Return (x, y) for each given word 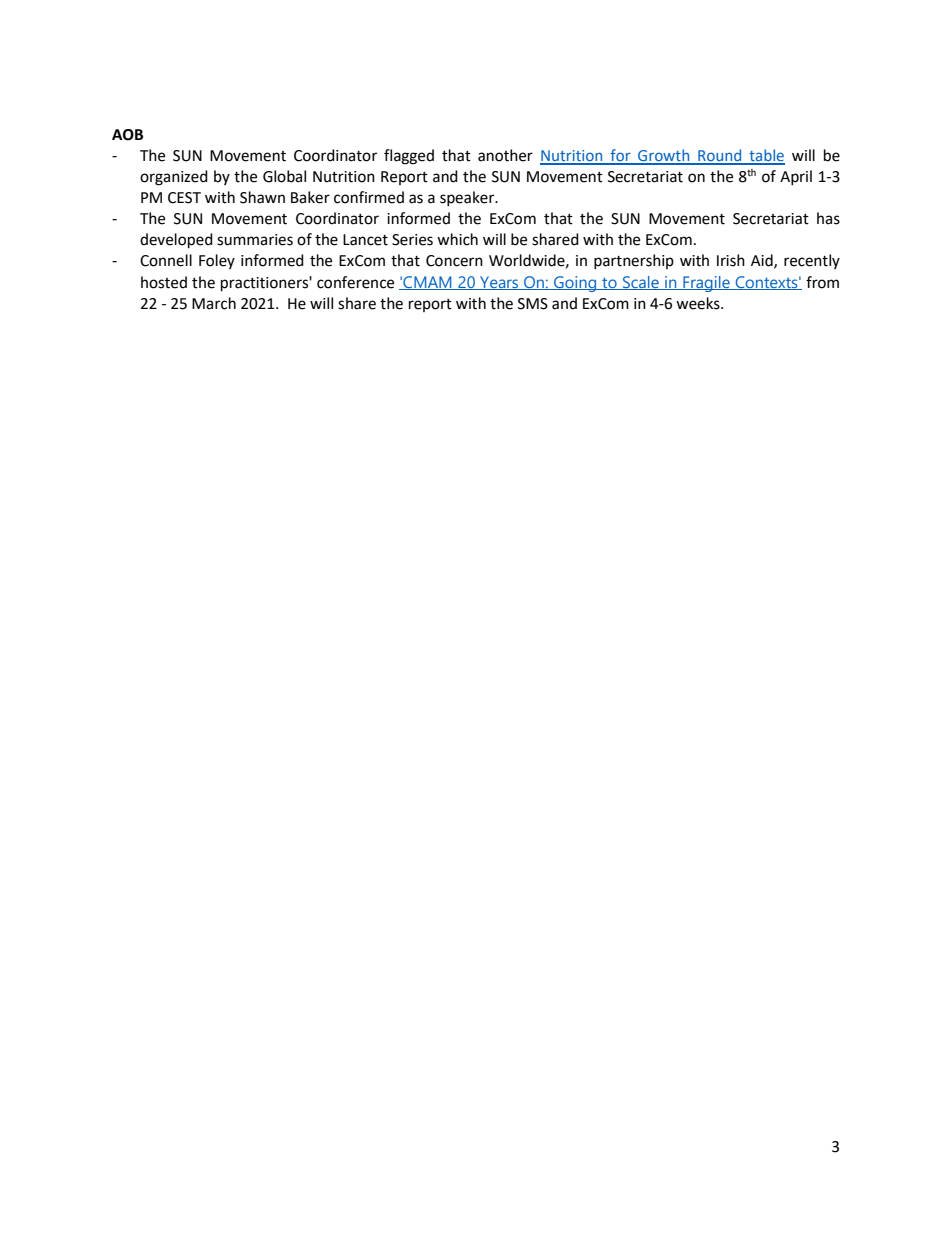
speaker (468, 198)
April (796, 177)
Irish (731, 260)
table (766, 156)
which (457, 239)
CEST (184, 198)
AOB (127, 135)
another (505, 155)
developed (176, 241)
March (214, 303)
